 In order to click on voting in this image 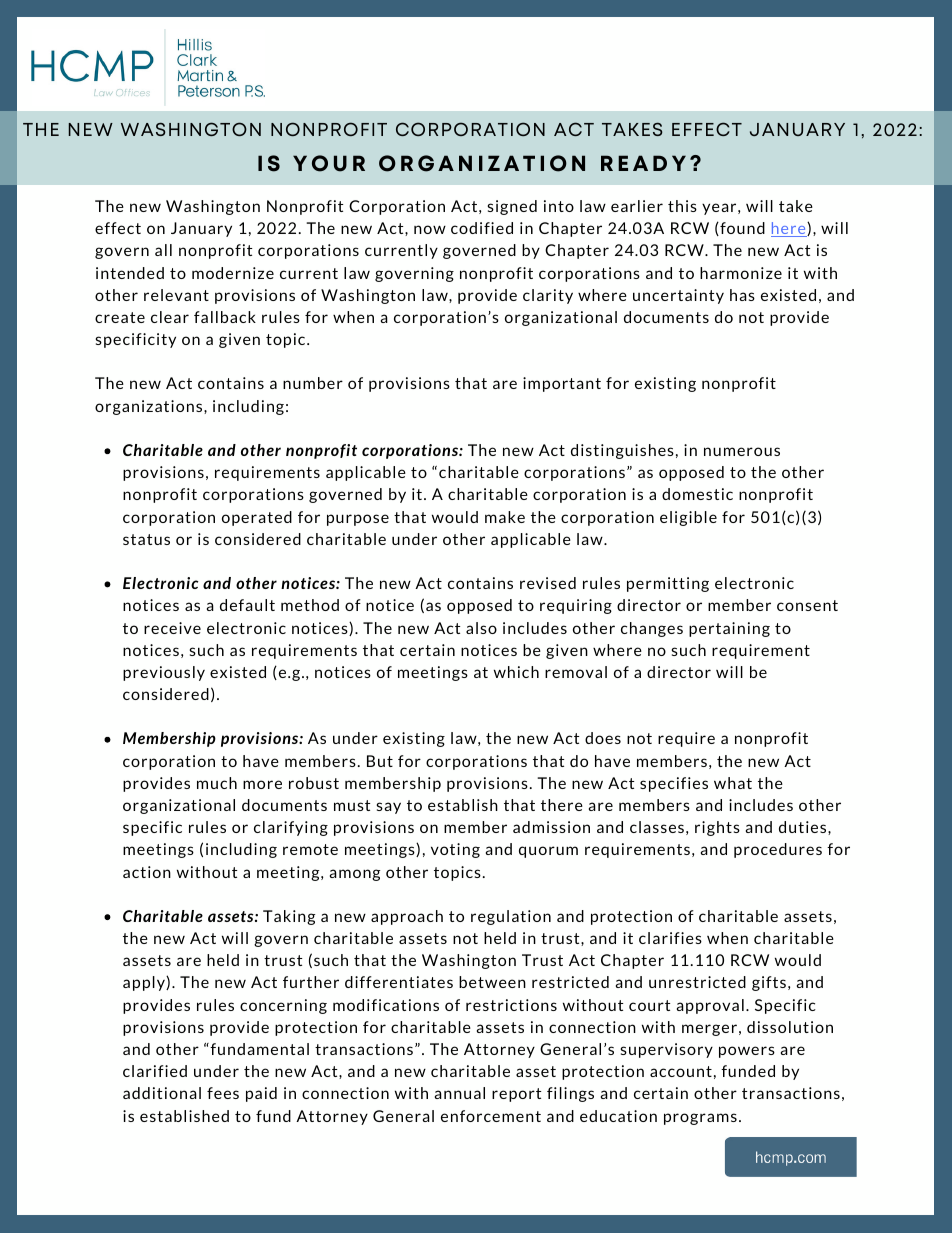, I will do `click(455, 850)`.
